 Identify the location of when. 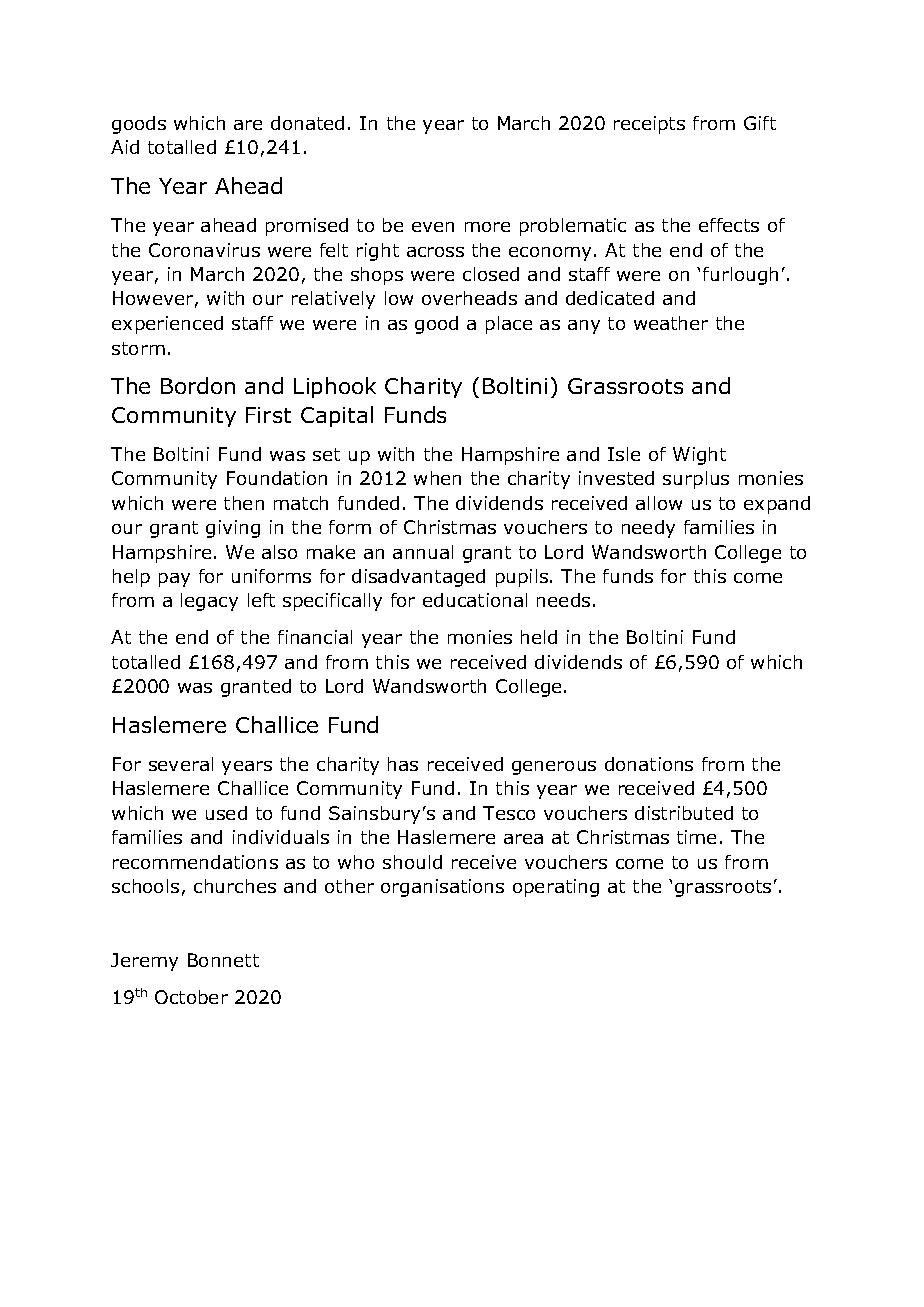
(437, 478).
